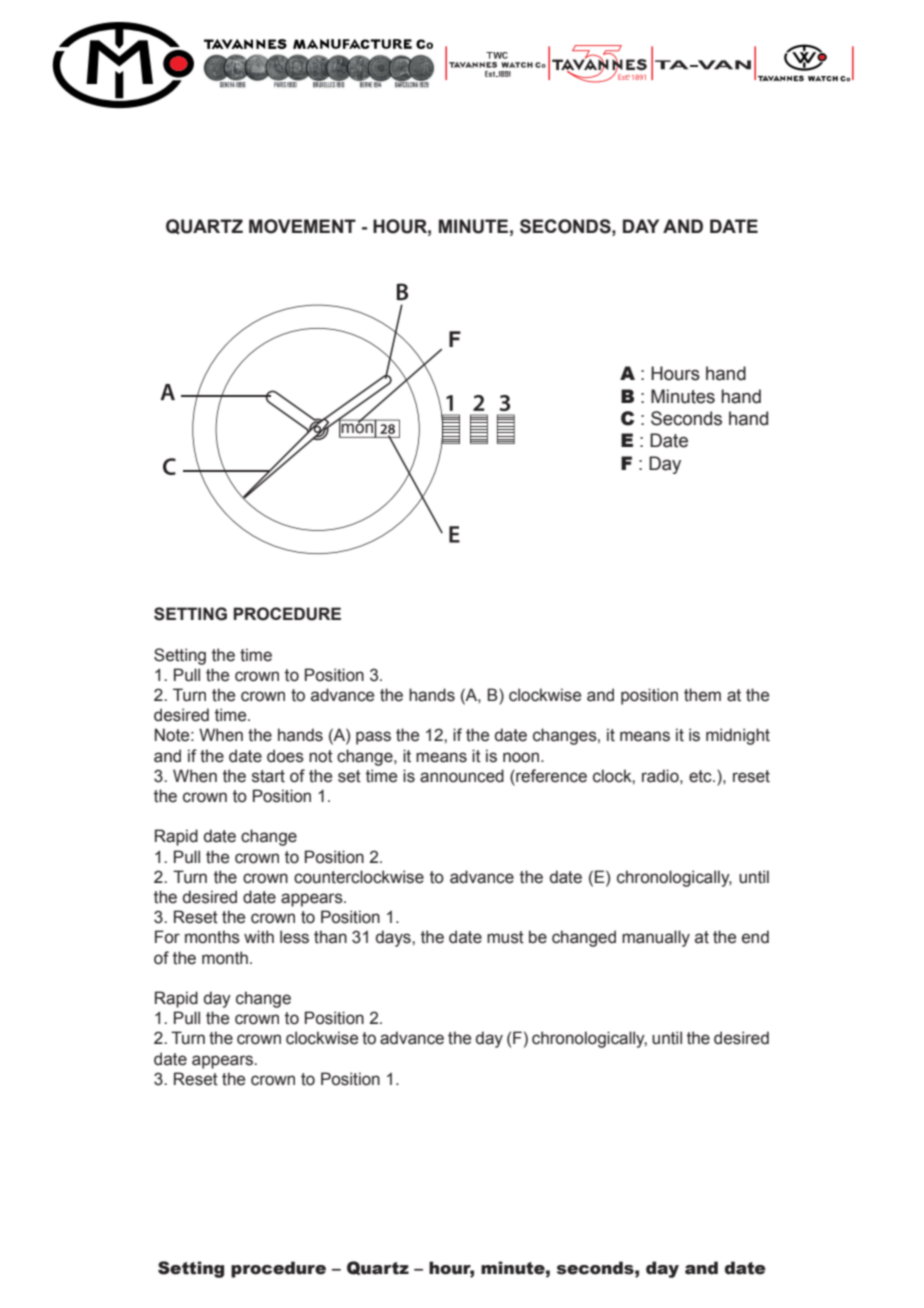 The height and width of the document is (1308, 924). I want to click on with, so click(259, 937).
